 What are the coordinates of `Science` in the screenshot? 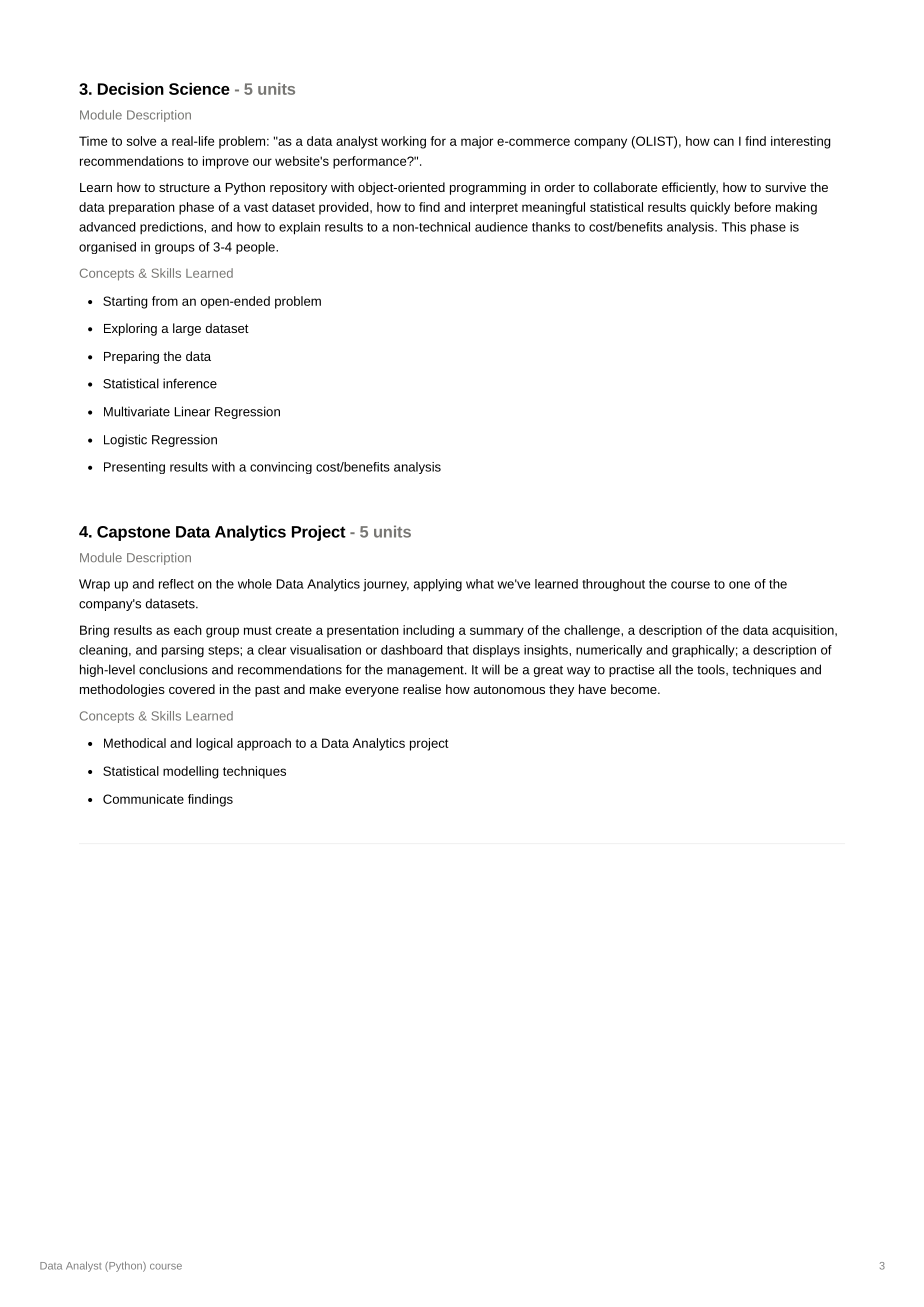 It's located at (199, 89).
